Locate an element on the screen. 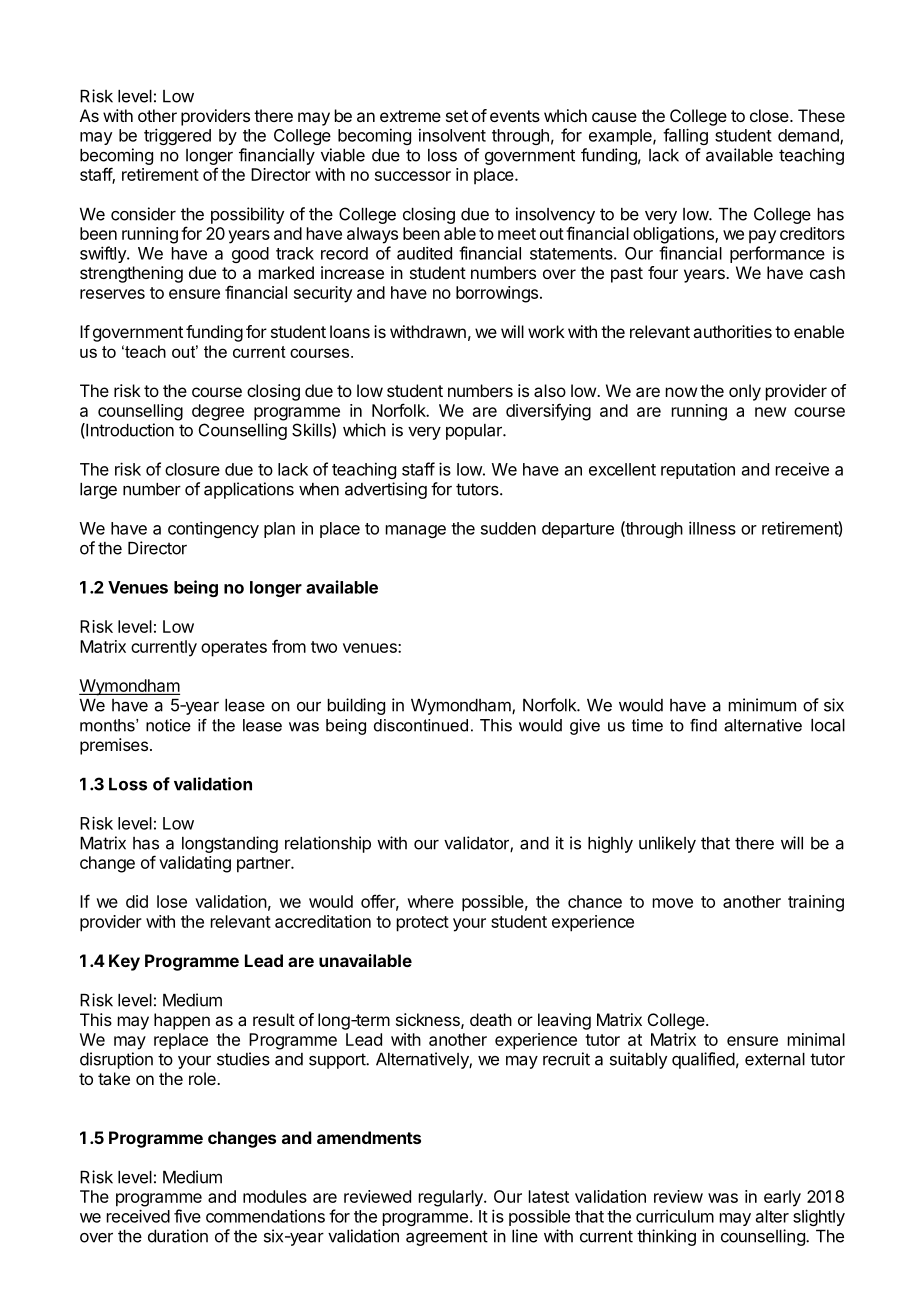 The height and width of the screenshot is (1308, 924). degree is located at coordinates (218, 412).
